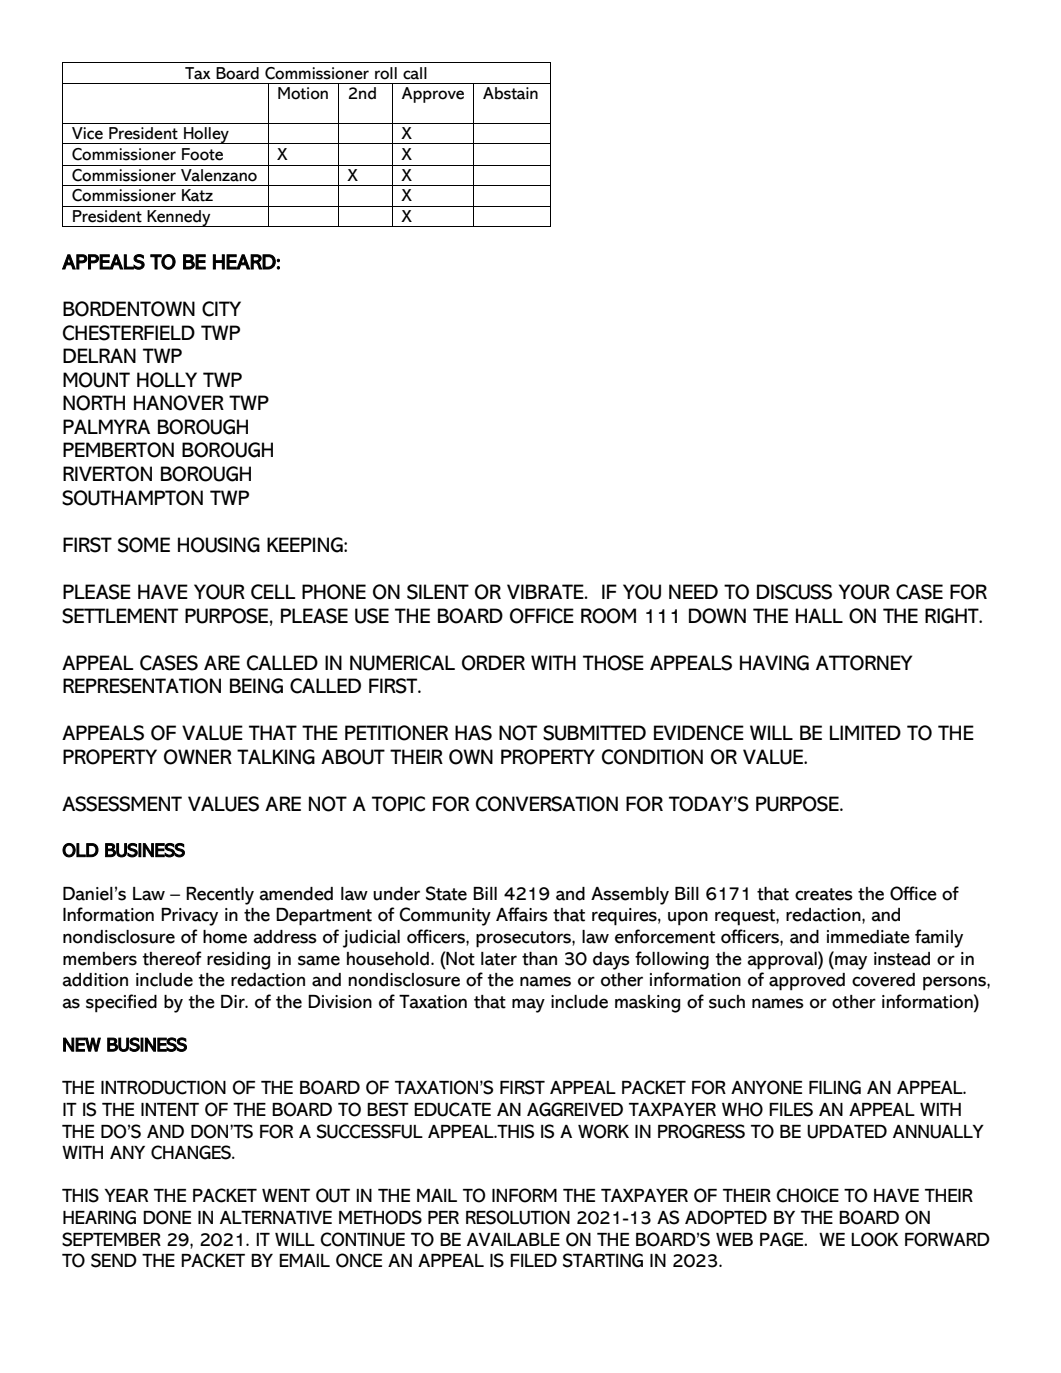  I want to click on DONE, so click(167, 1217).
